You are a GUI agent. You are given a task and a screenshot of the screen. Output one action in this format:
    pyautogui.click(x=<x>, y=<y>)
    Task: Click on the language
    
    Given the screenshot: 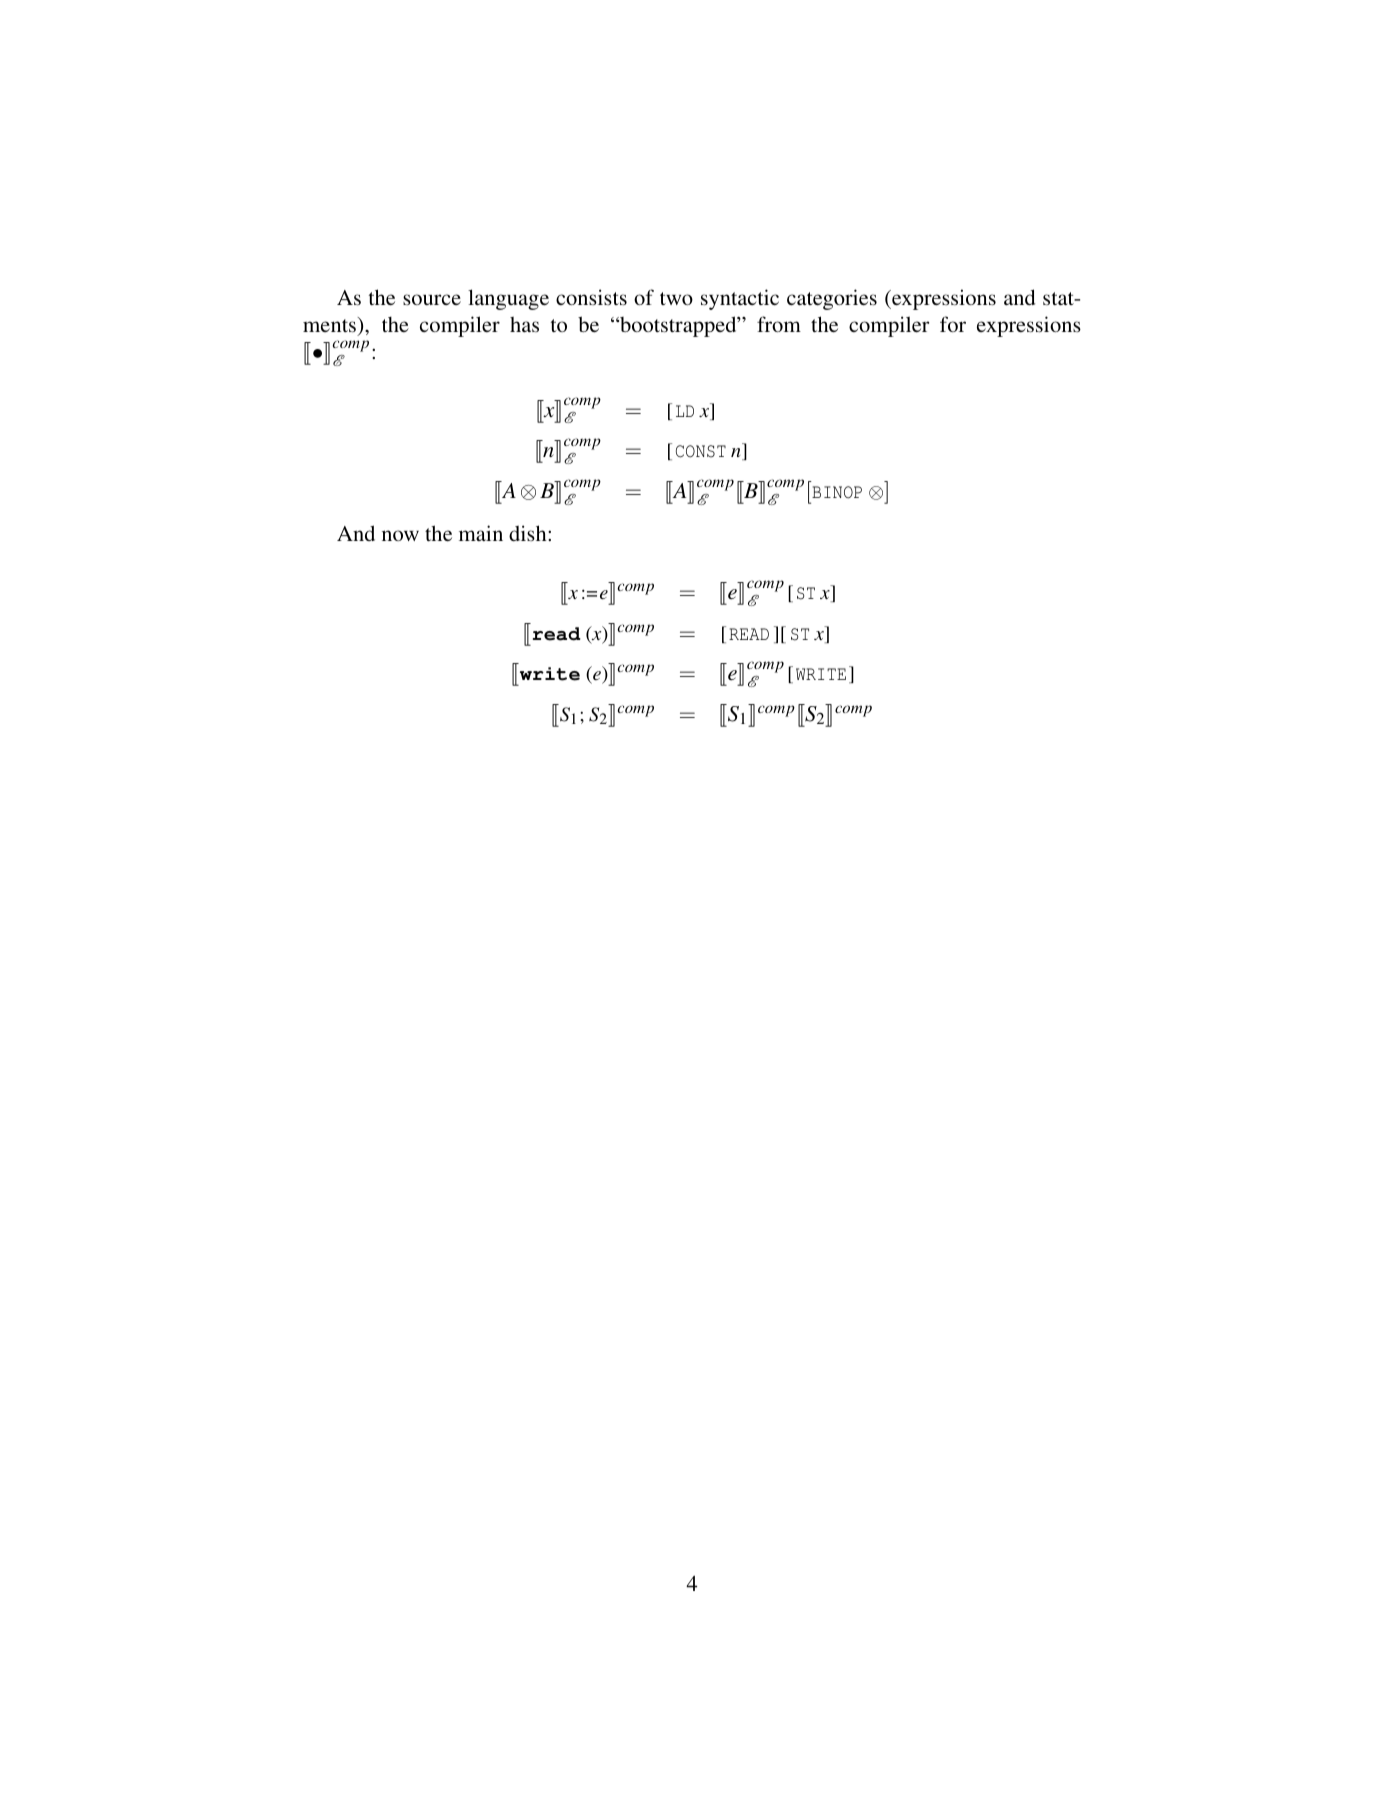 What is the action you would take?
    pyautogui.click(x=508, y=299)
